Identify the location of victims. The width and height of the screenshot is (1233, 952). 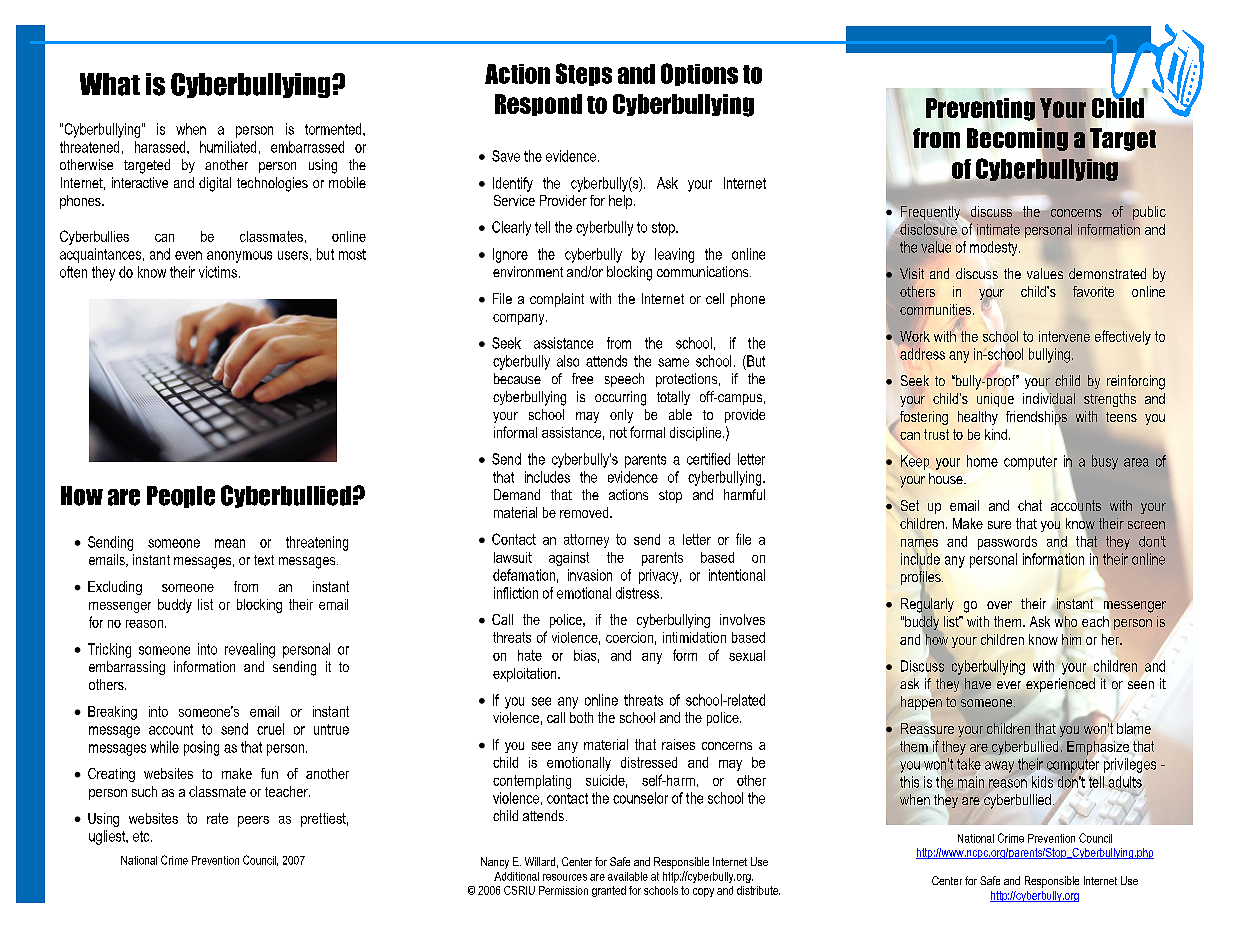
(218, 272).
